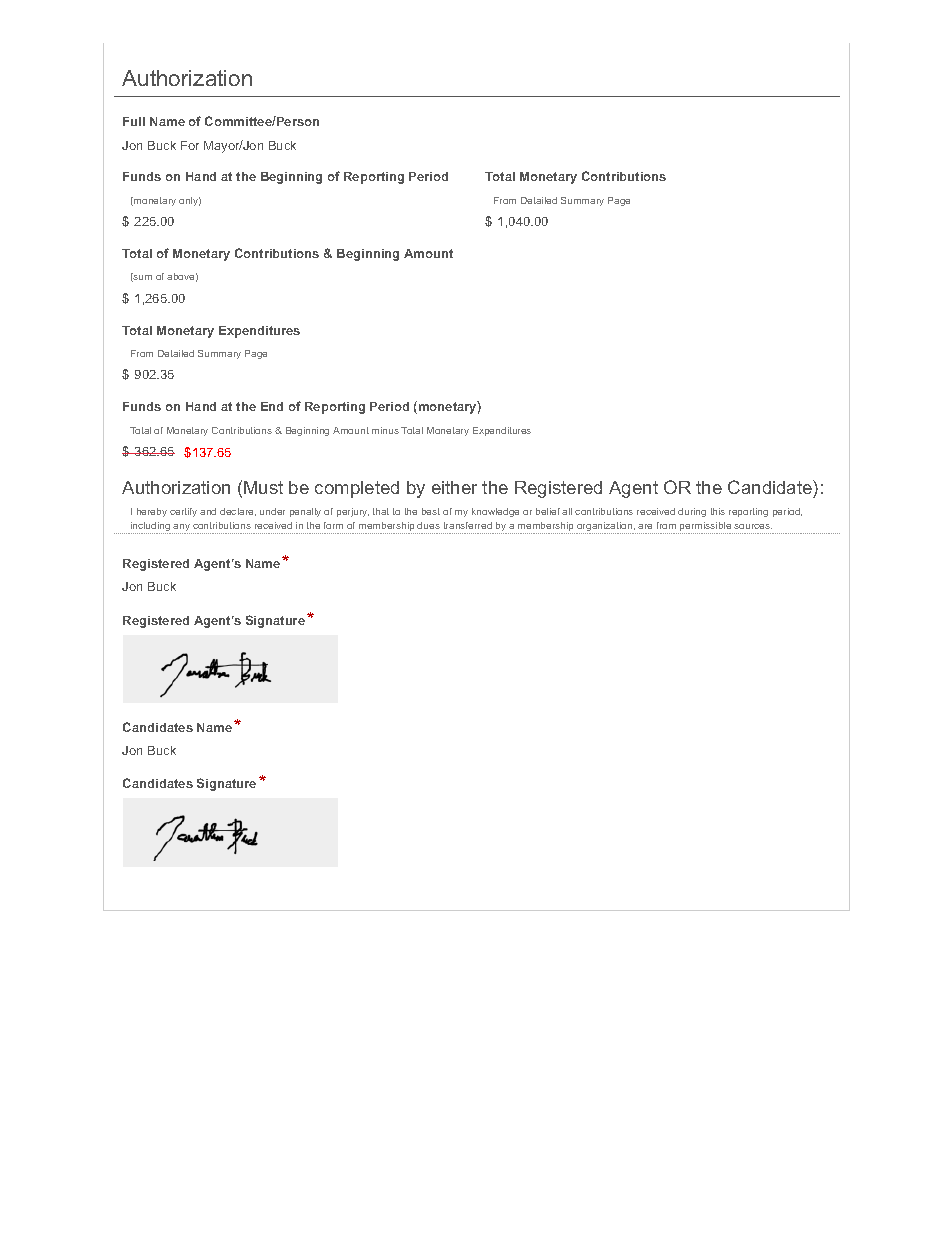 The width and height of the screenshot is (952, 1233). What do you see at coordinates (454, 487) in the screenshot?
I see `either` at bounding box center [454, 487].
